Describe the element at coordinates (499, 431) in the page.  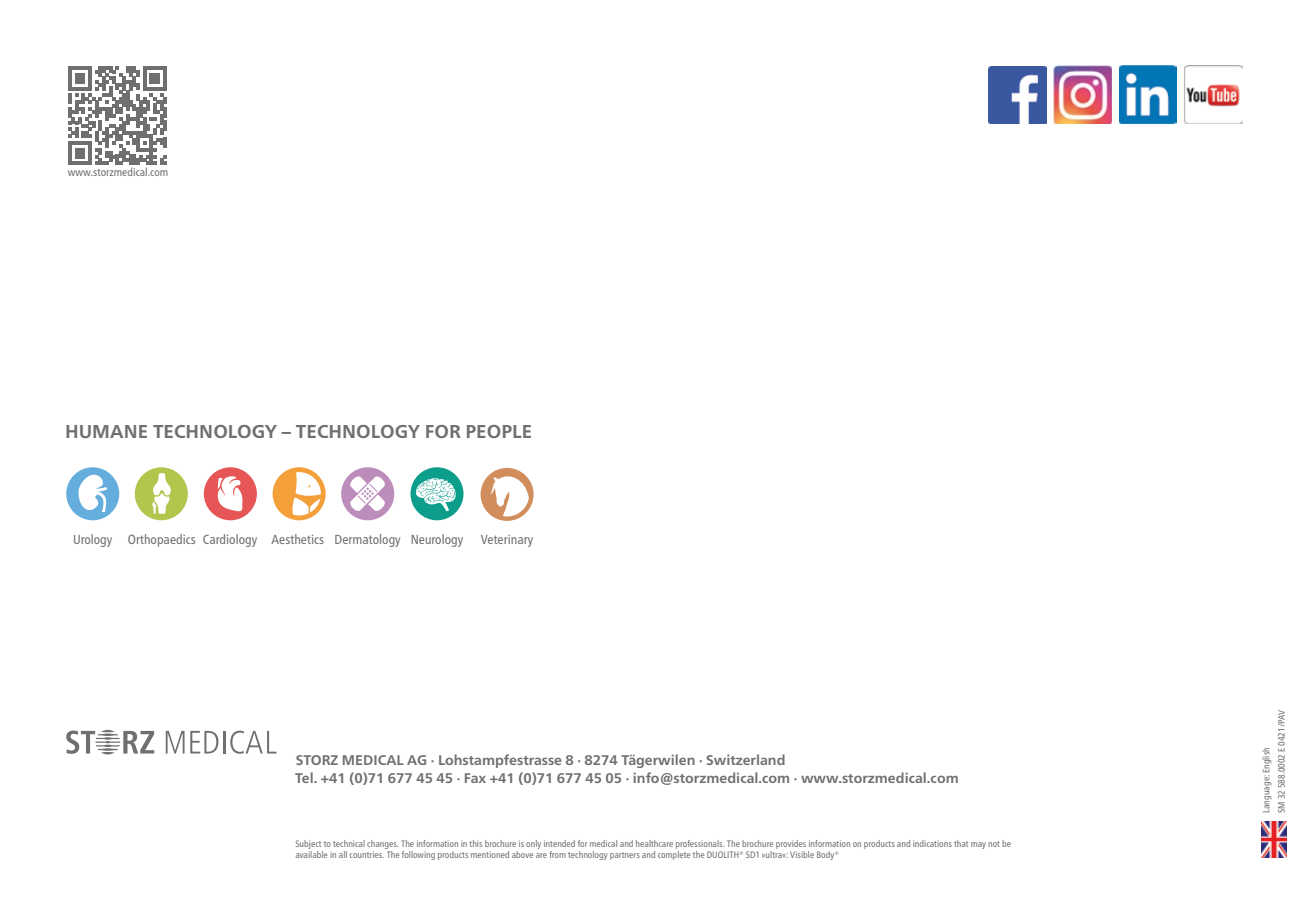
I see `PEOPLE` at that location.
